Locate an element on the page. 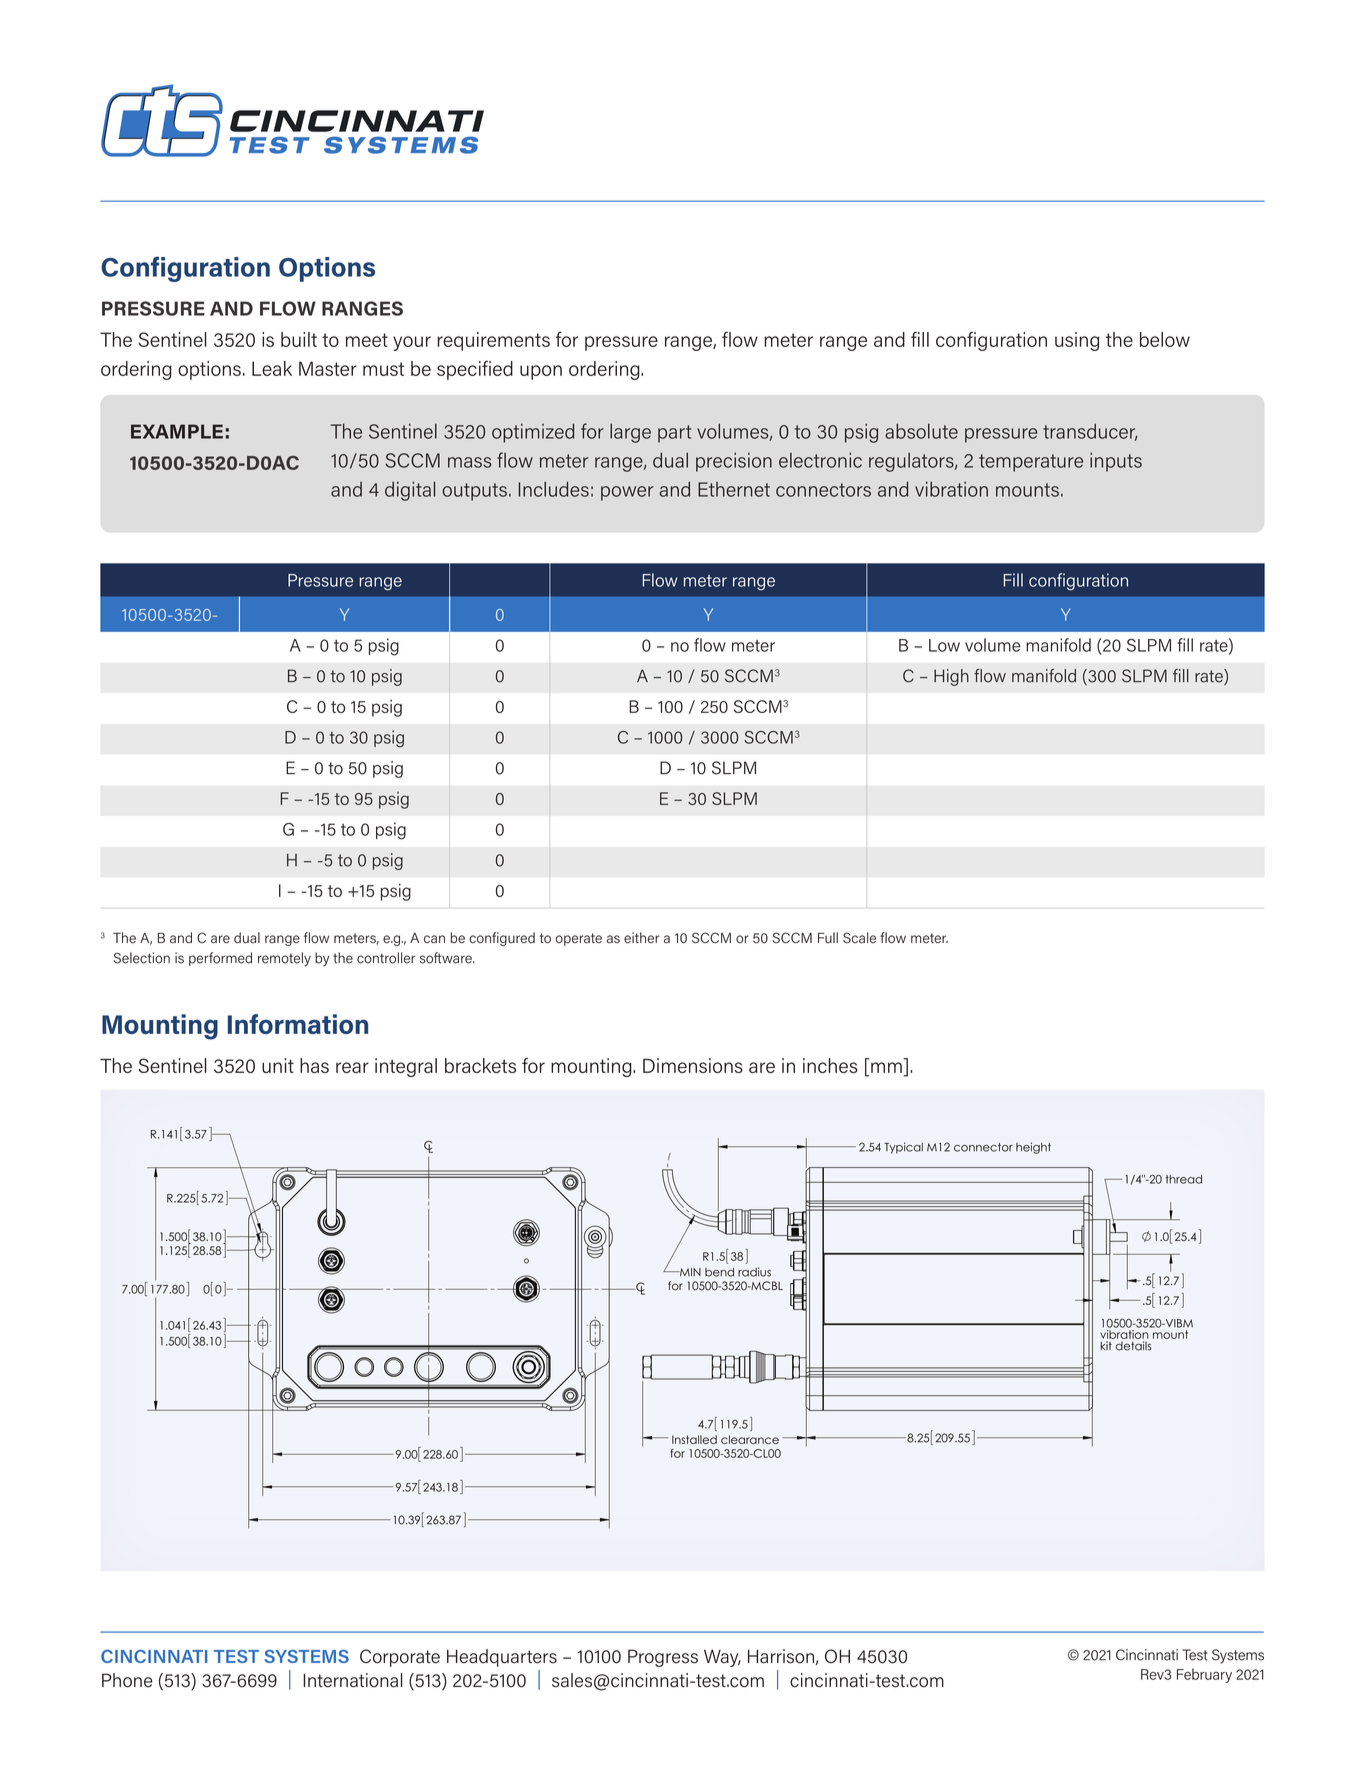 Image resolution: width=1365 pixels, height=1766 pixels. Dimensions is located at coordinates (693, 1065).
